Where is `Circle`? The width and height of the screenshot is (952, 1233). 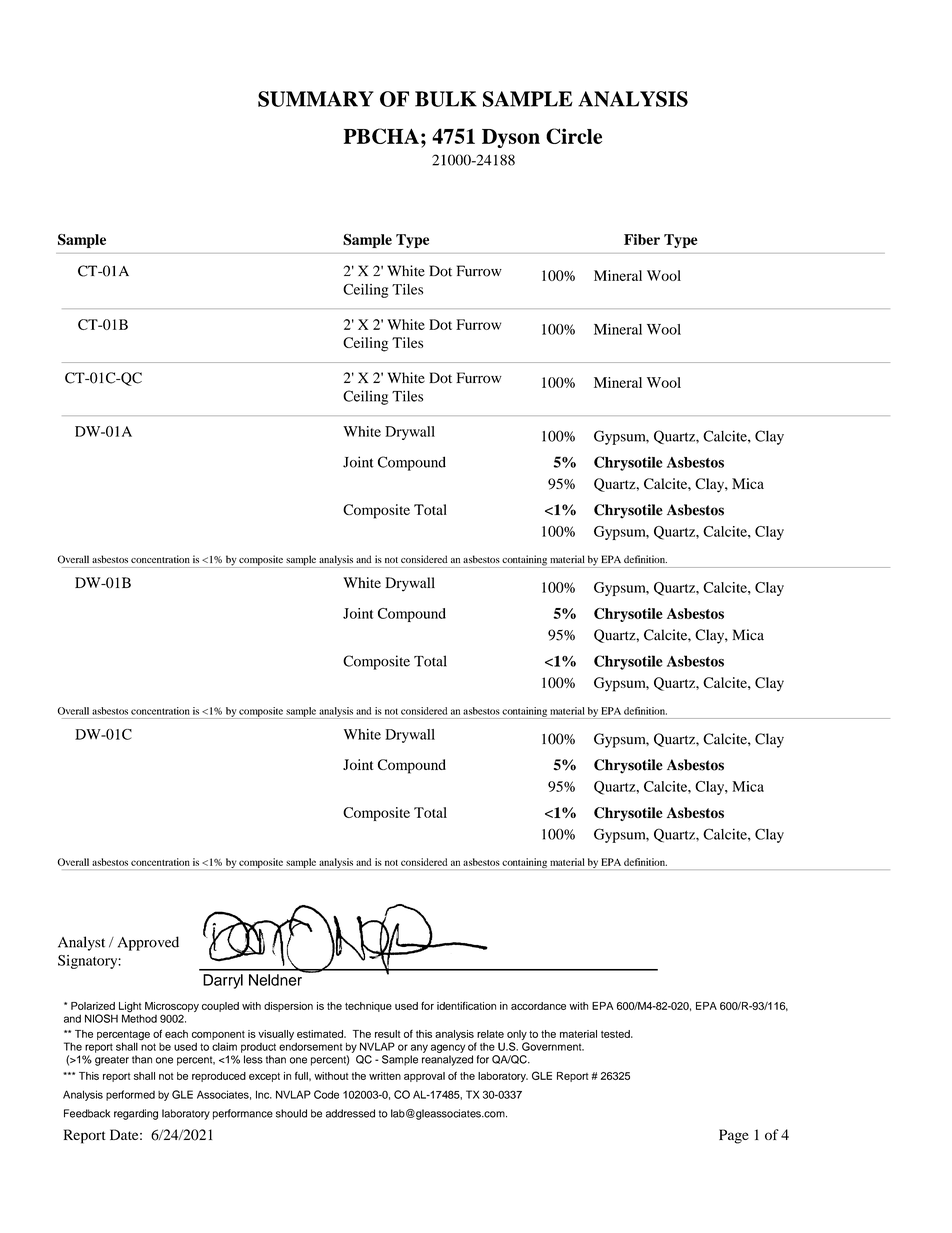
Circle is located at coordinates (574, 136).
